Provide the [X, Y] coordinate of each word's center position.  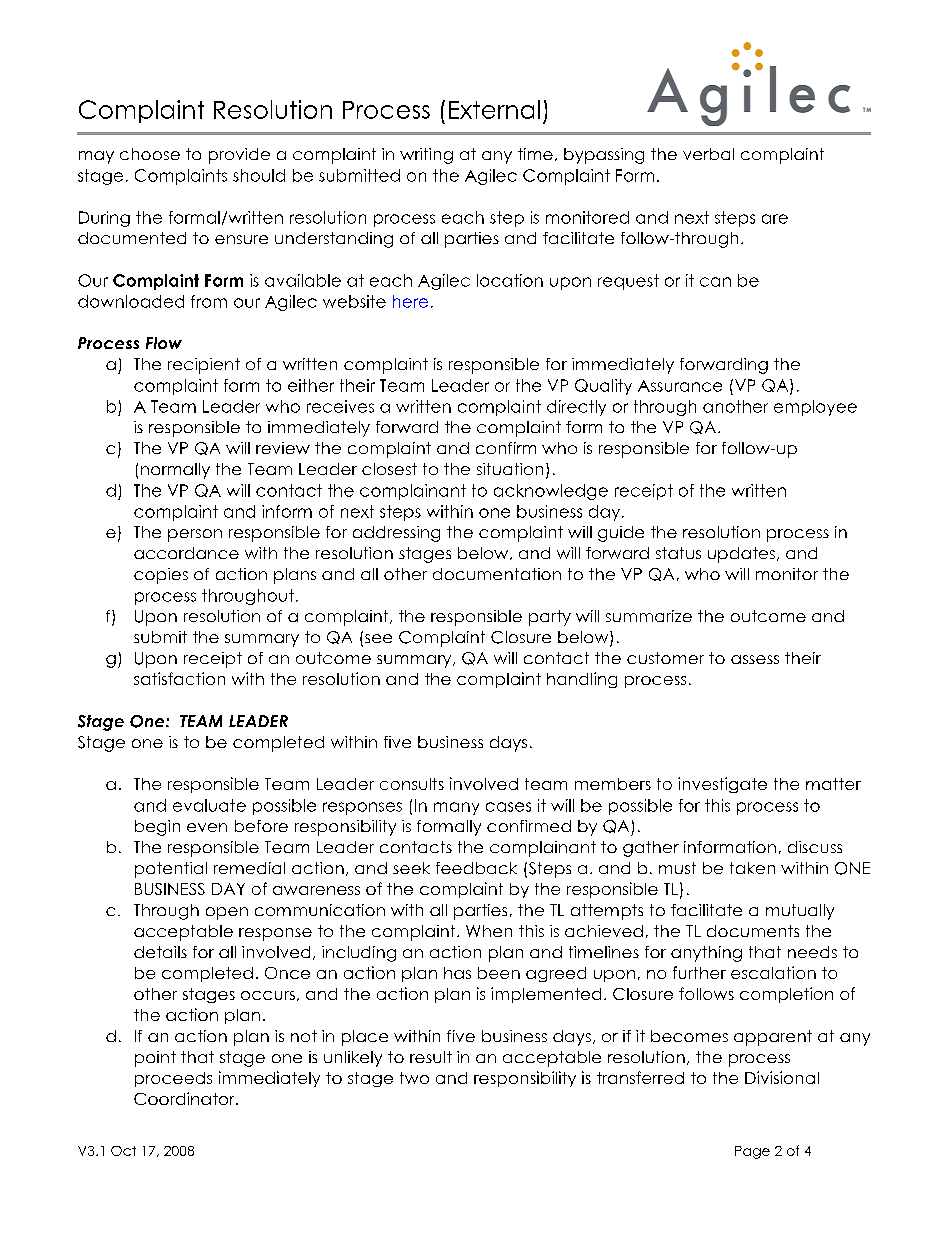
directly [576, 408]
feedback [476, 868]
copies [161, 576]
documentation [497, 574]
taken [752, 868]
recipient [204, 366]
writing [426, 156]
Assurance [680, 386]
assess [755, 659]
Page [752, 1152]
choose [150, 154]
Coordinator [185, 1098]
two [414, 1078]
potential [171, 870]
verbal [708, 154]
